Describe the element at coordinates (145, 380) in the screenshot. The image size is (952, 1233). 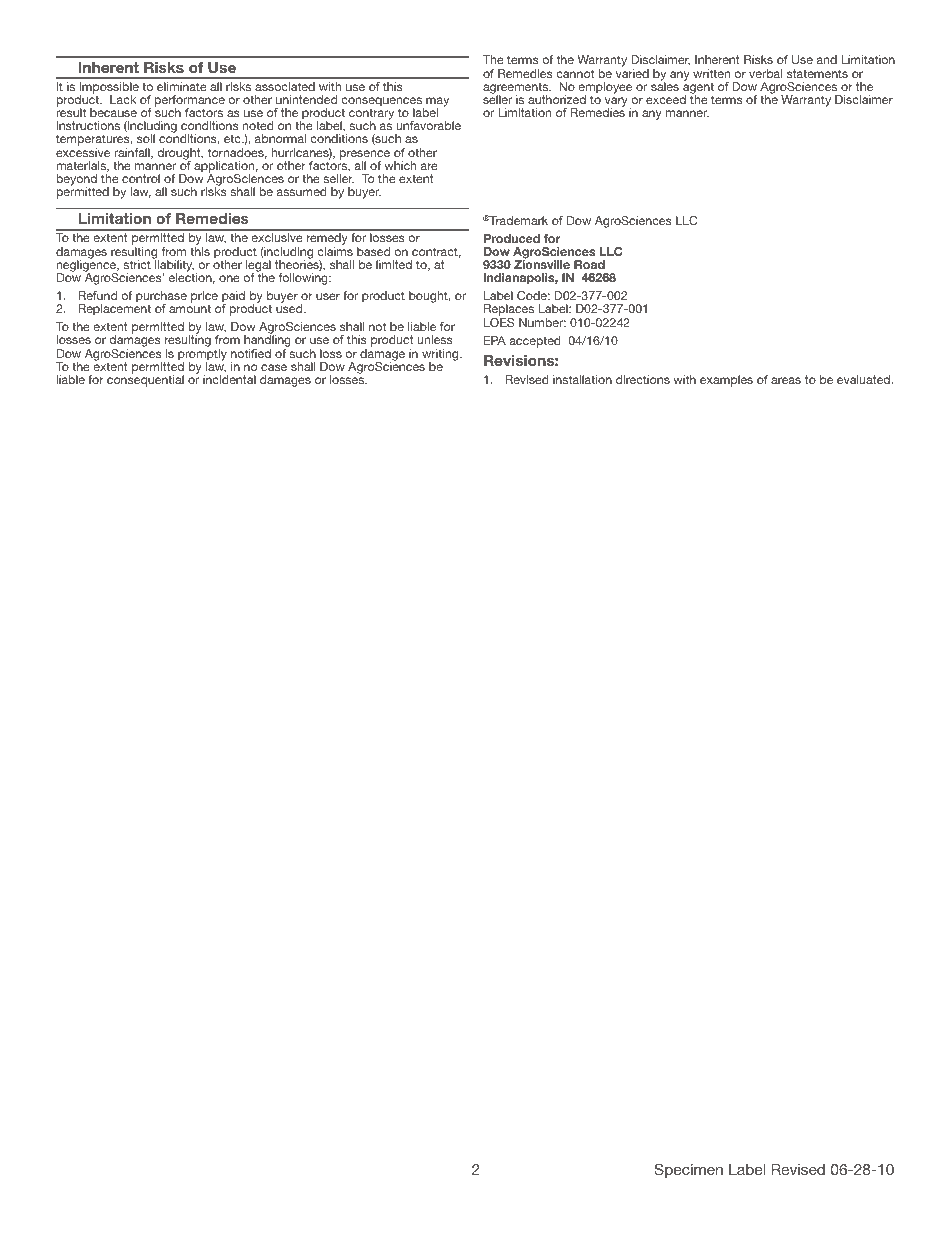
I see `consequential` at that location.
